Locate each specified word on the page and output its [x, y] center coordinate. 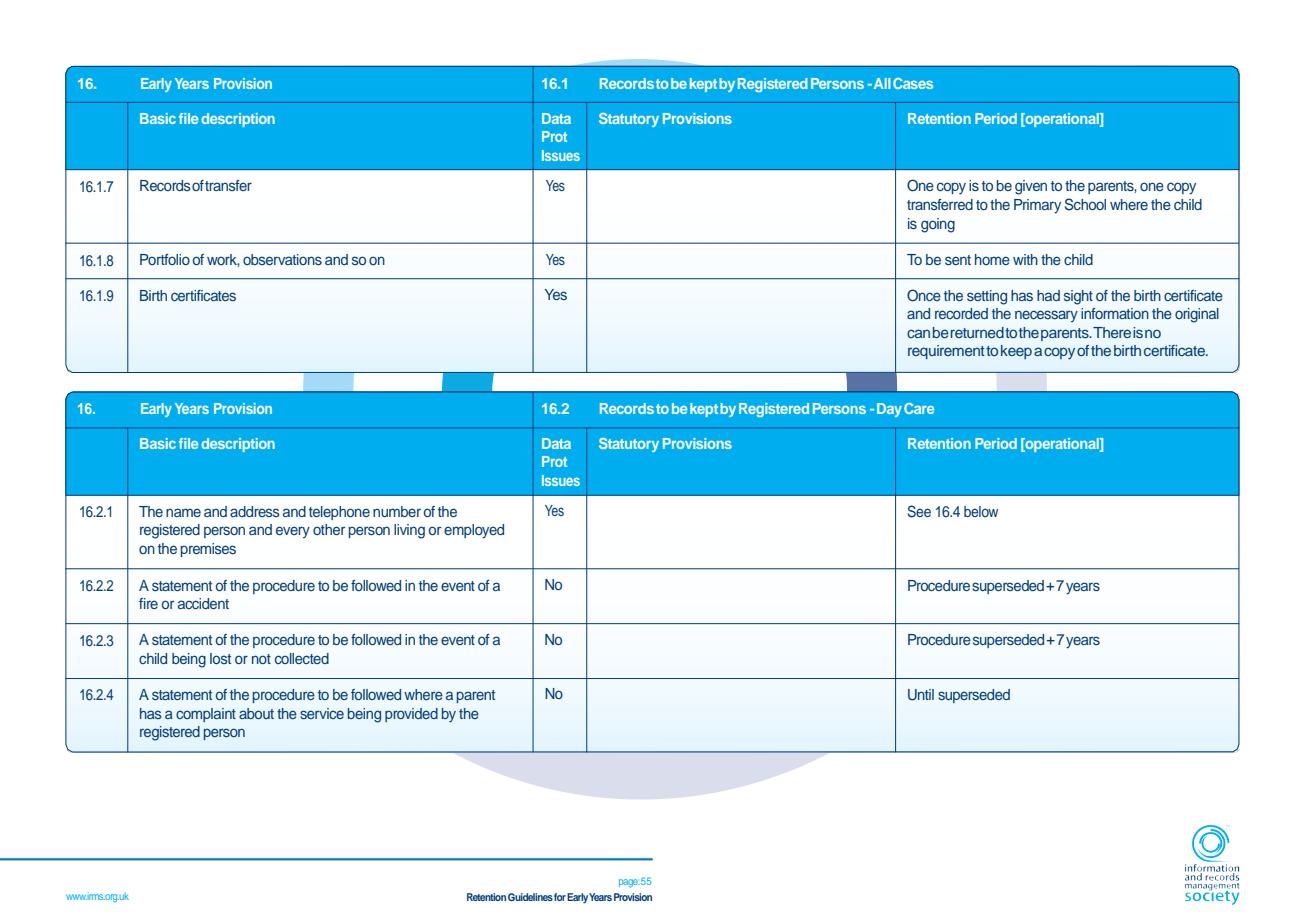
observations [282, 259]
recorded [961, 313]
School [1085, 204]
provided [411, 715]
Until [921, 695]
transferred [940, 204]
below [981, 511]
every [293, 532]
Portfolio [165, 259]
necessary [1046, 316]
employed [474, 531]
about [256, 713]
